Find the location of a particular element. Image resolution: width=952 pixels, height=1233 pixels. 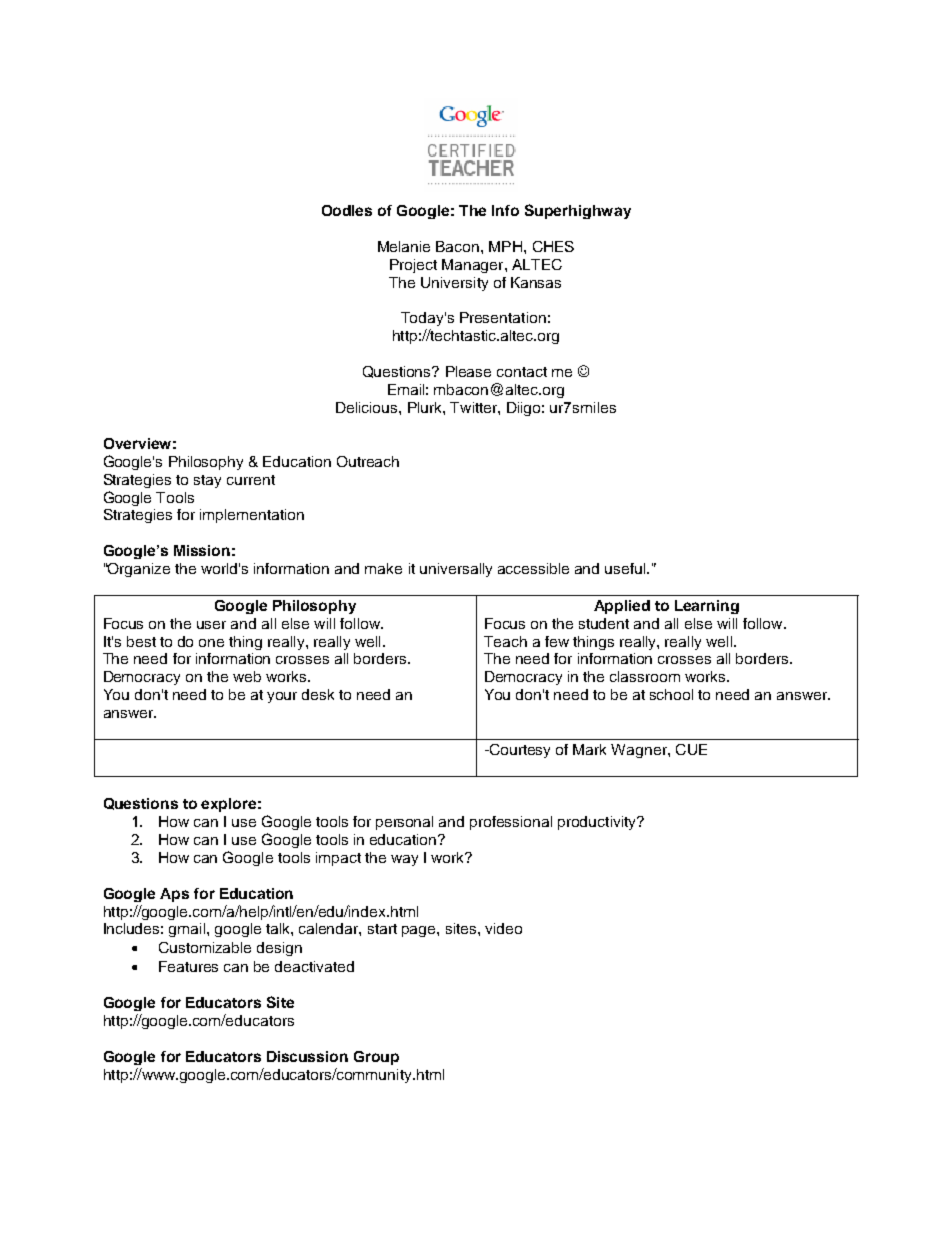

Superhighway is located at coordinates (578, 211).
